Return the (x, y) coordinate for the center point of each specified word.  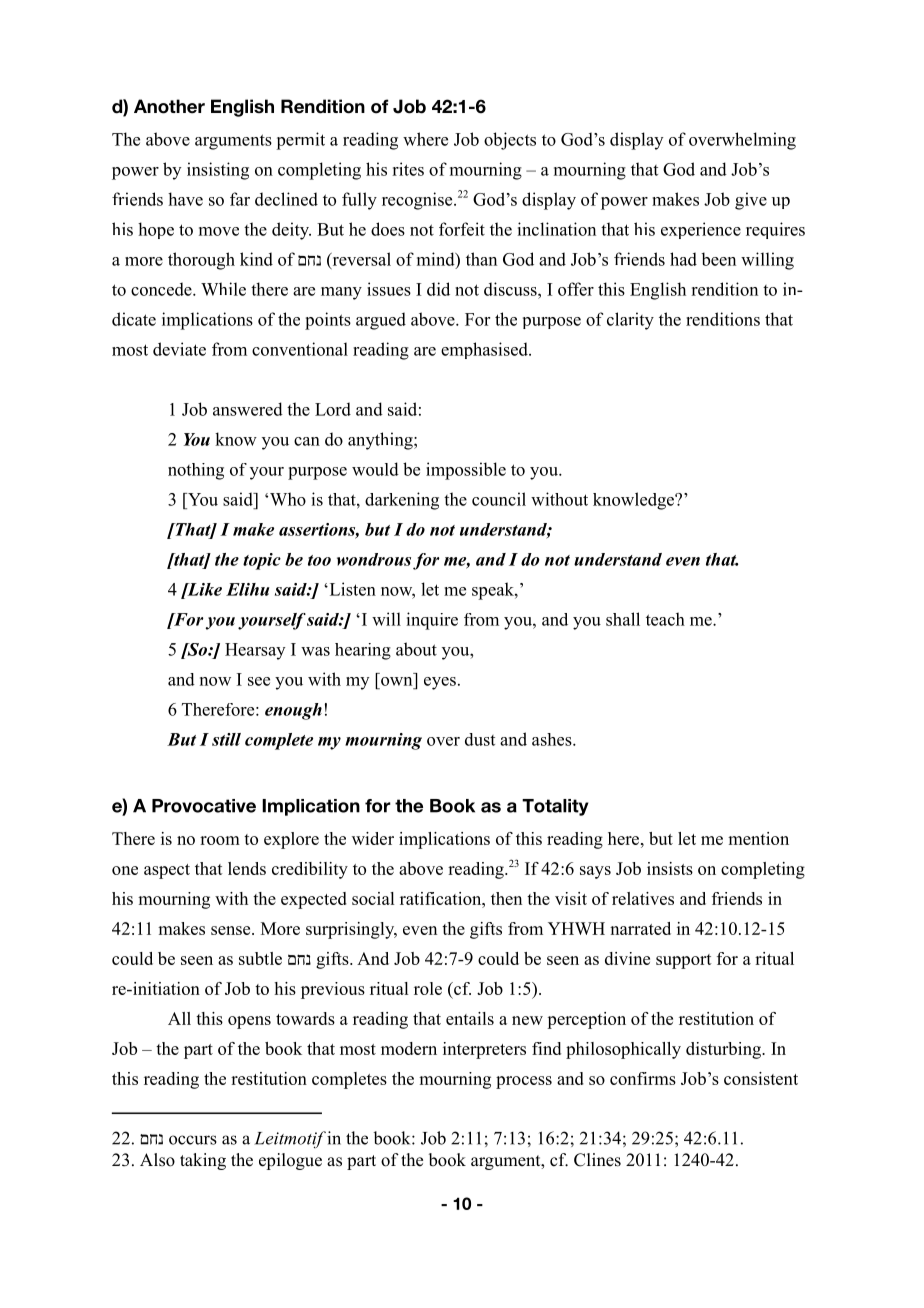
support (684, 961)
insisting (218, 171)
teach (665, 619)
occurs (193, 1140)
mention (758, 838)
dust (480, 739)
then (506, 898)
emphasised (485, 350)
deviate (179, 349)
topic (262, 561)
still (226, 739)
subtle (260, 958)
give (751, 201)
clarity (630, 321)
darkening (402, 501)
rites (408, 169)
